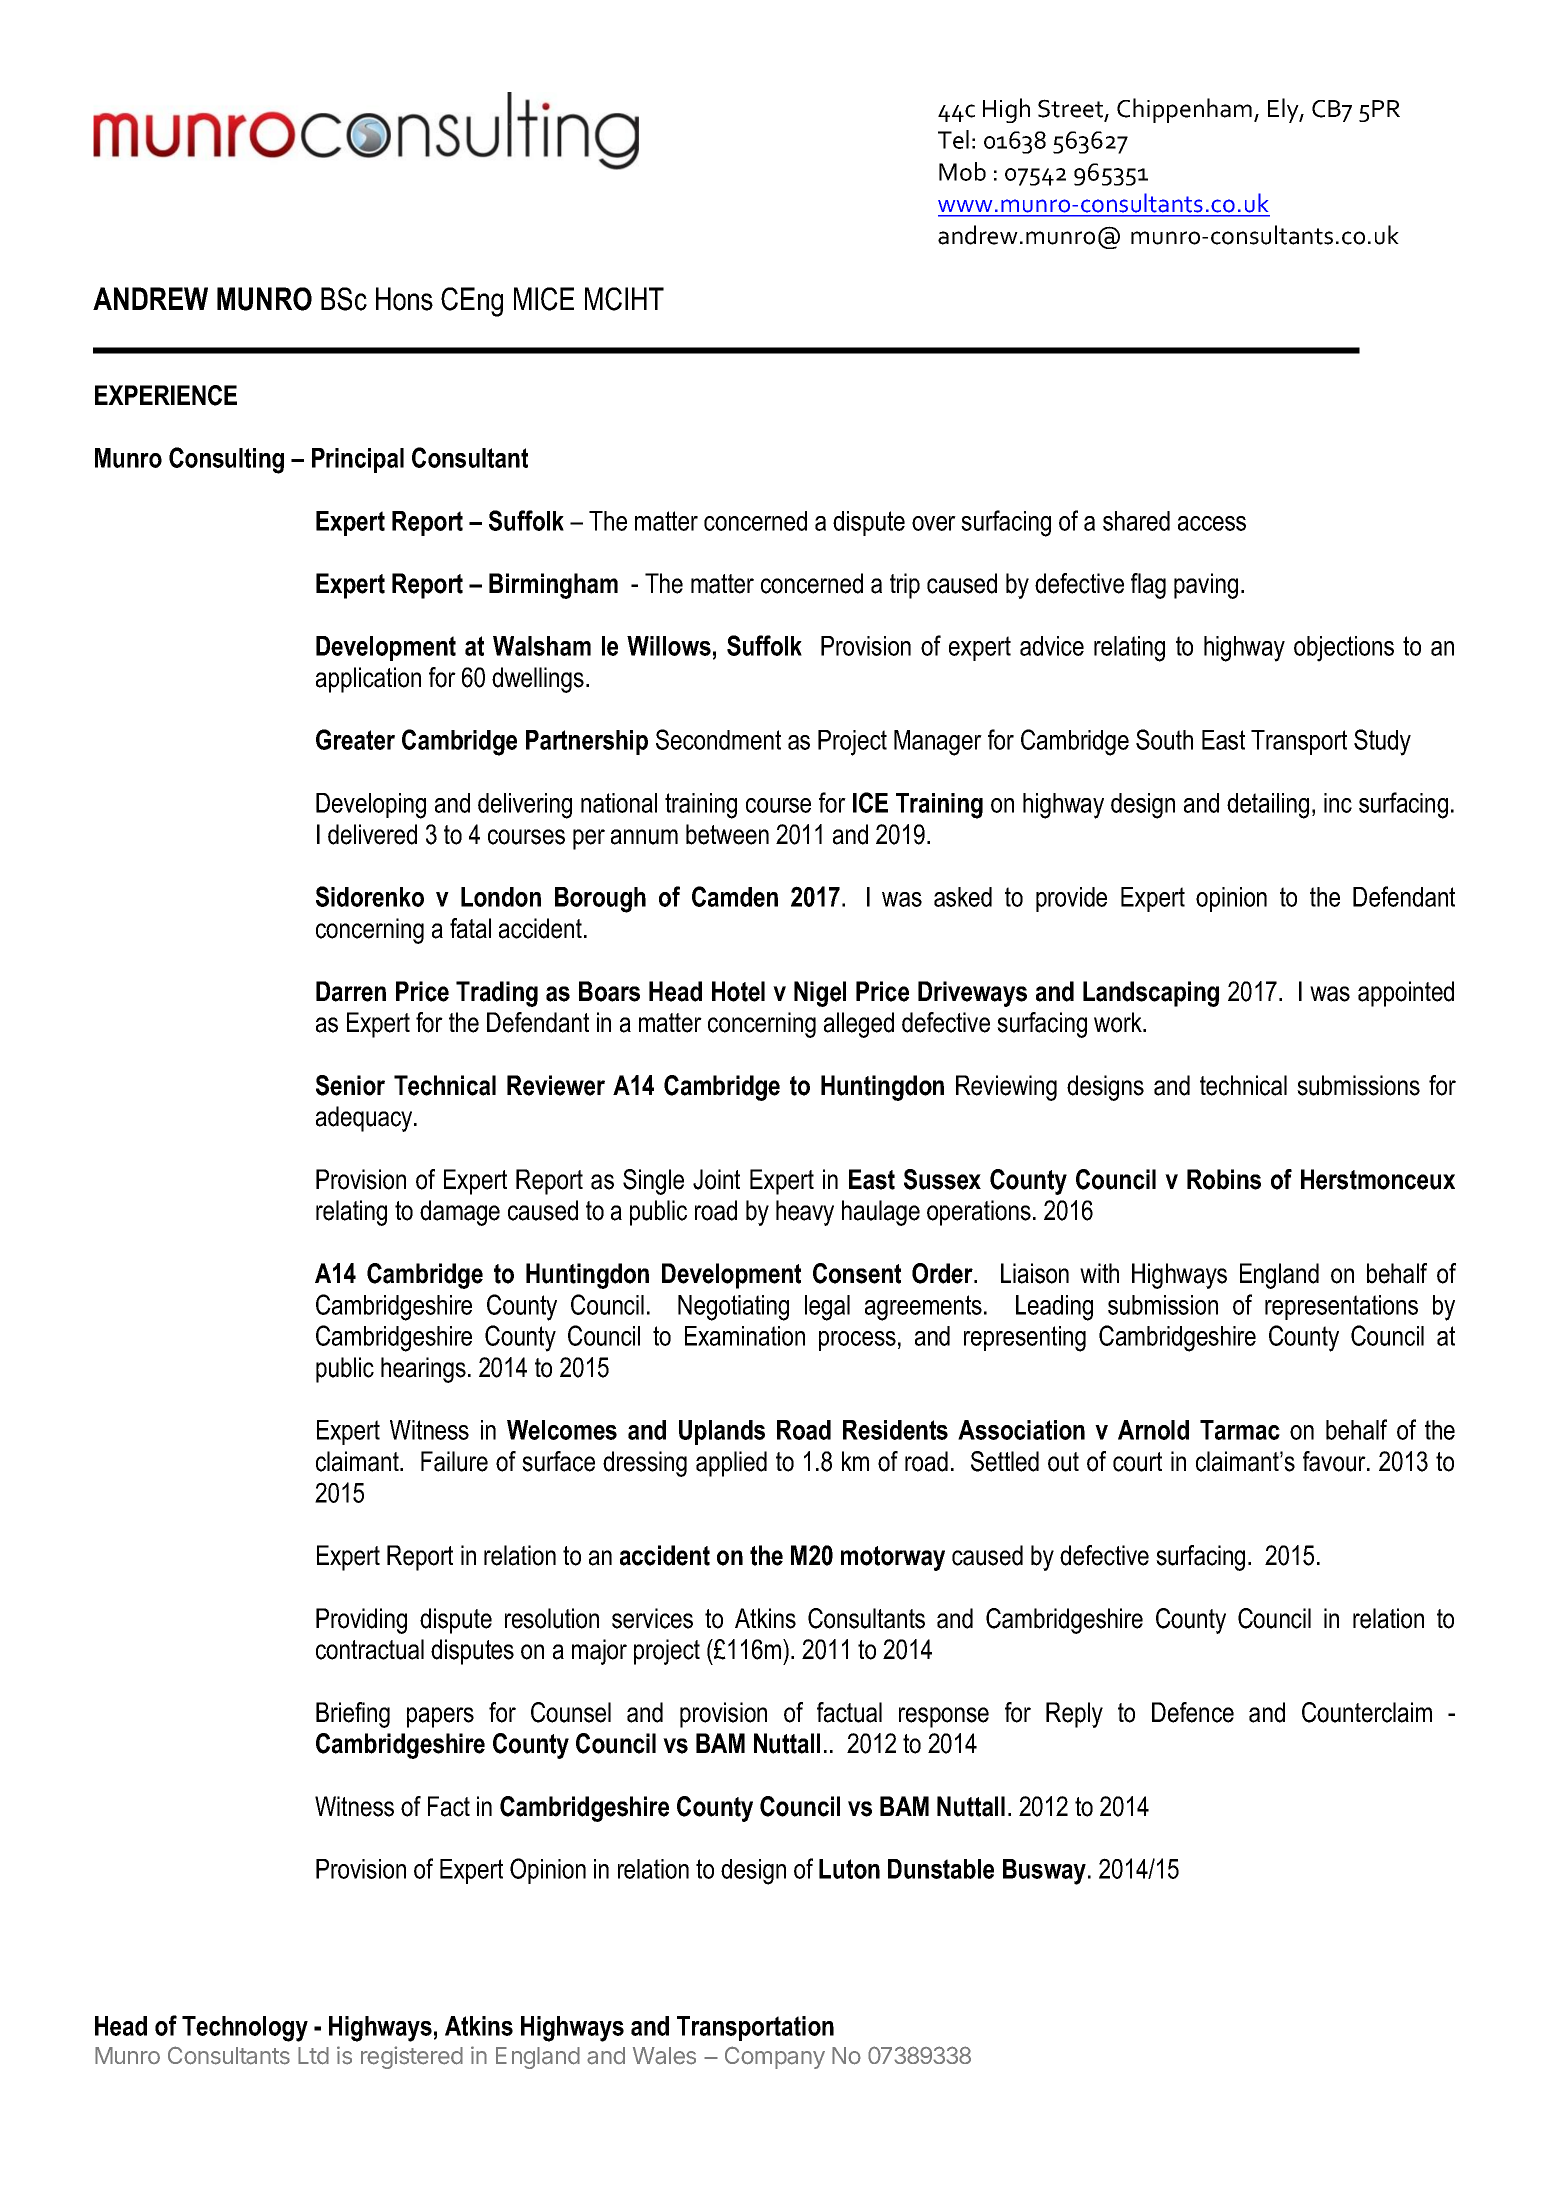  What do you see at coordinates (1212, 523) in the image?
I see `access` at bounding box center [1212, 523].
